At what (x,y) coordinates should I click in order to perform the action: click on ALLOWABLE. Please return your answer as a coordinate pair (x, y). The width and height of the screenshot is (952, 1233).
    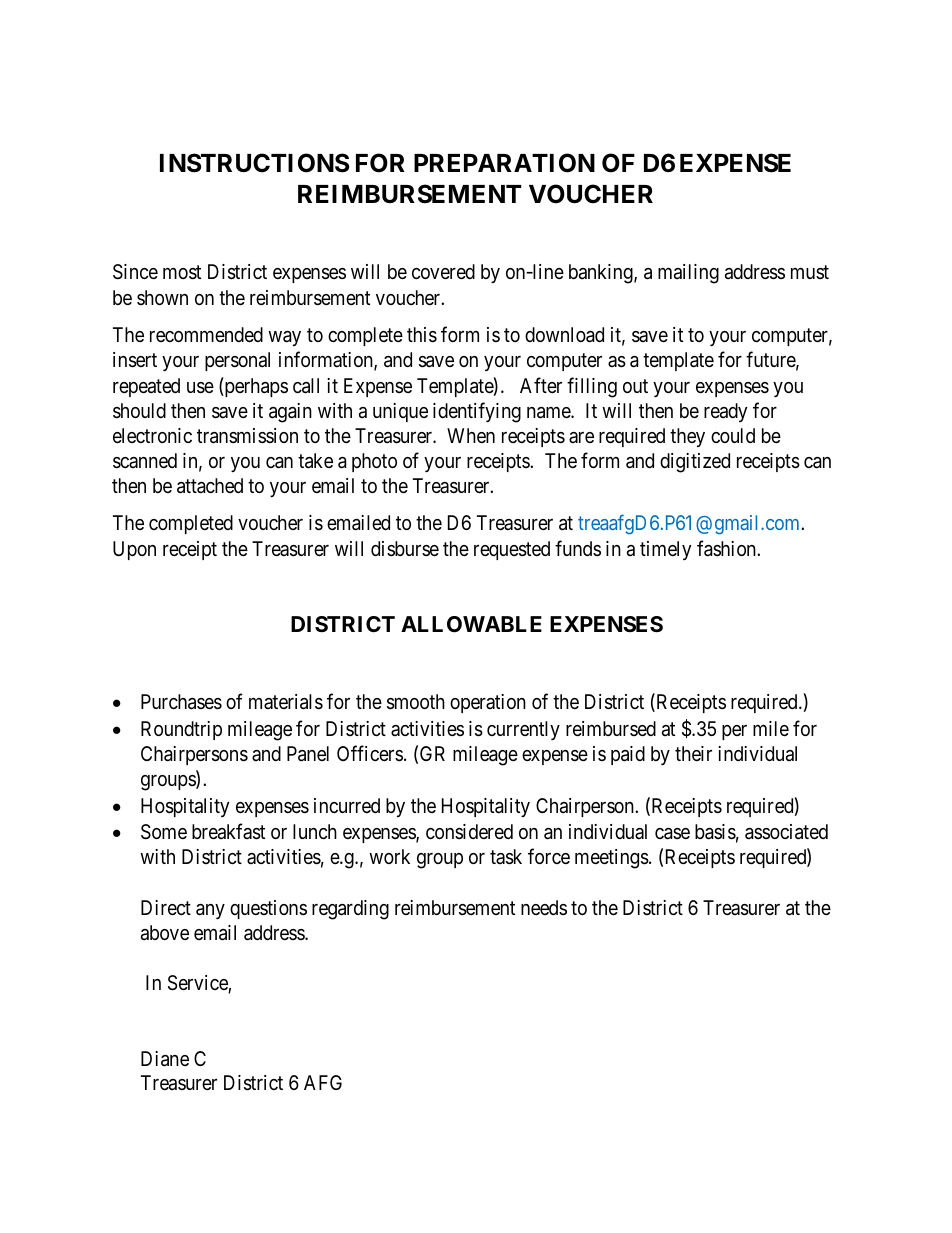
    Looking at the image, I should click on (471, 624).
